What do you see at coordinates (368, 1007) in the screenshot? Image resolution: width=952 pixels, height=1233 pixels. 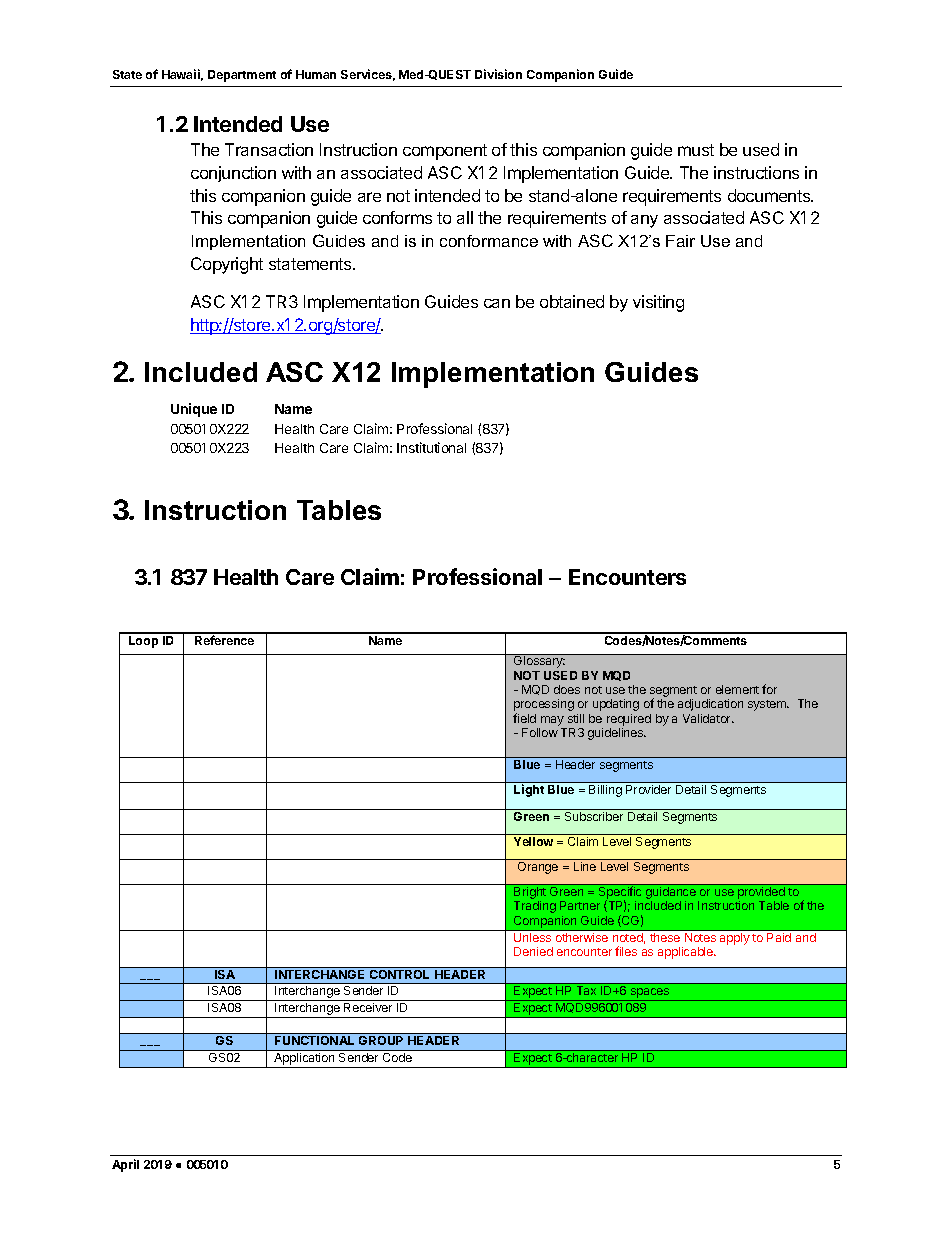 I see `Receiver` at bounding box center [368, 1007].
